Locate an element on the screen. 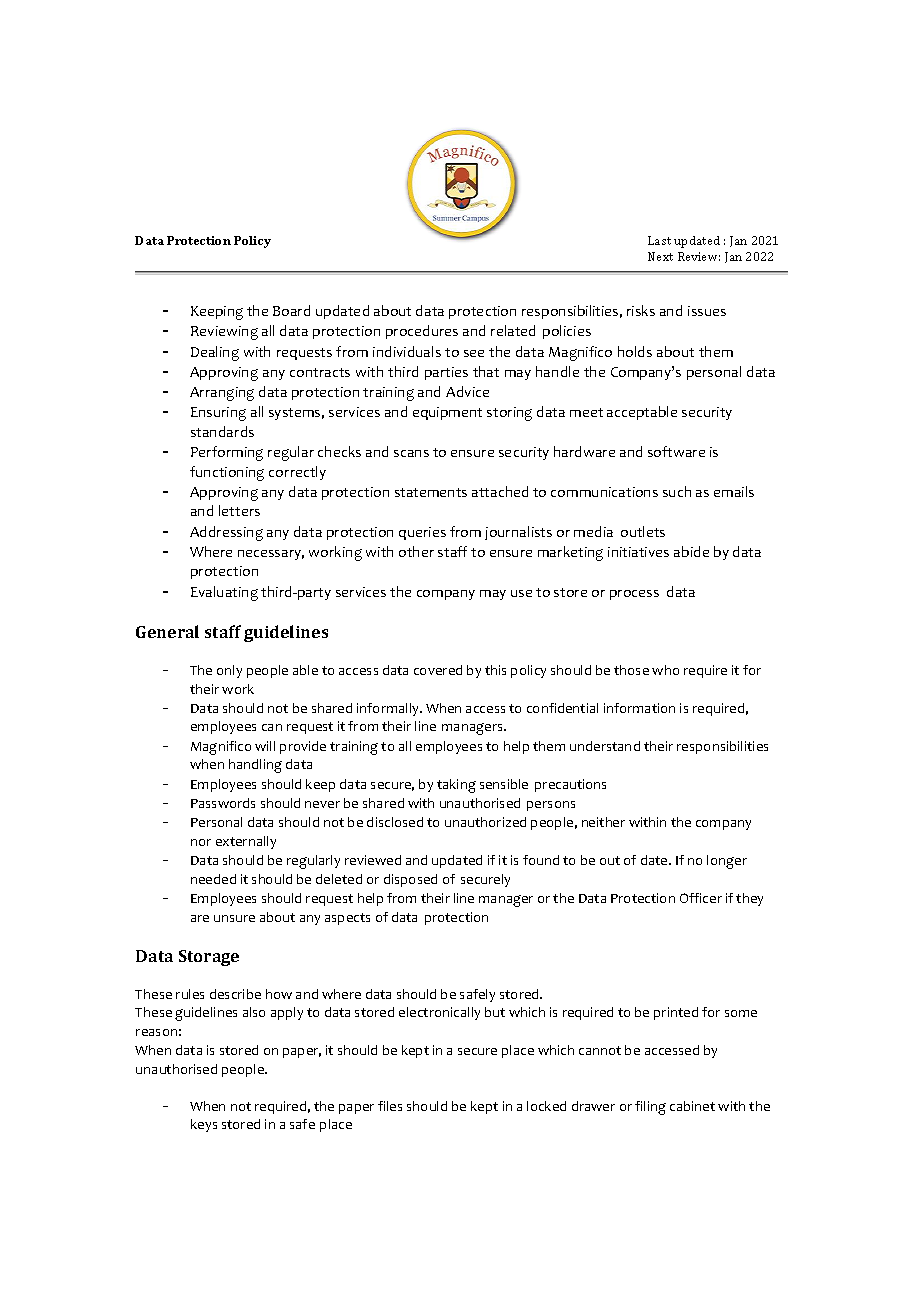 The width and height of the screenshot is (924, 1307). disposed is located at coordinates (410, 880).
